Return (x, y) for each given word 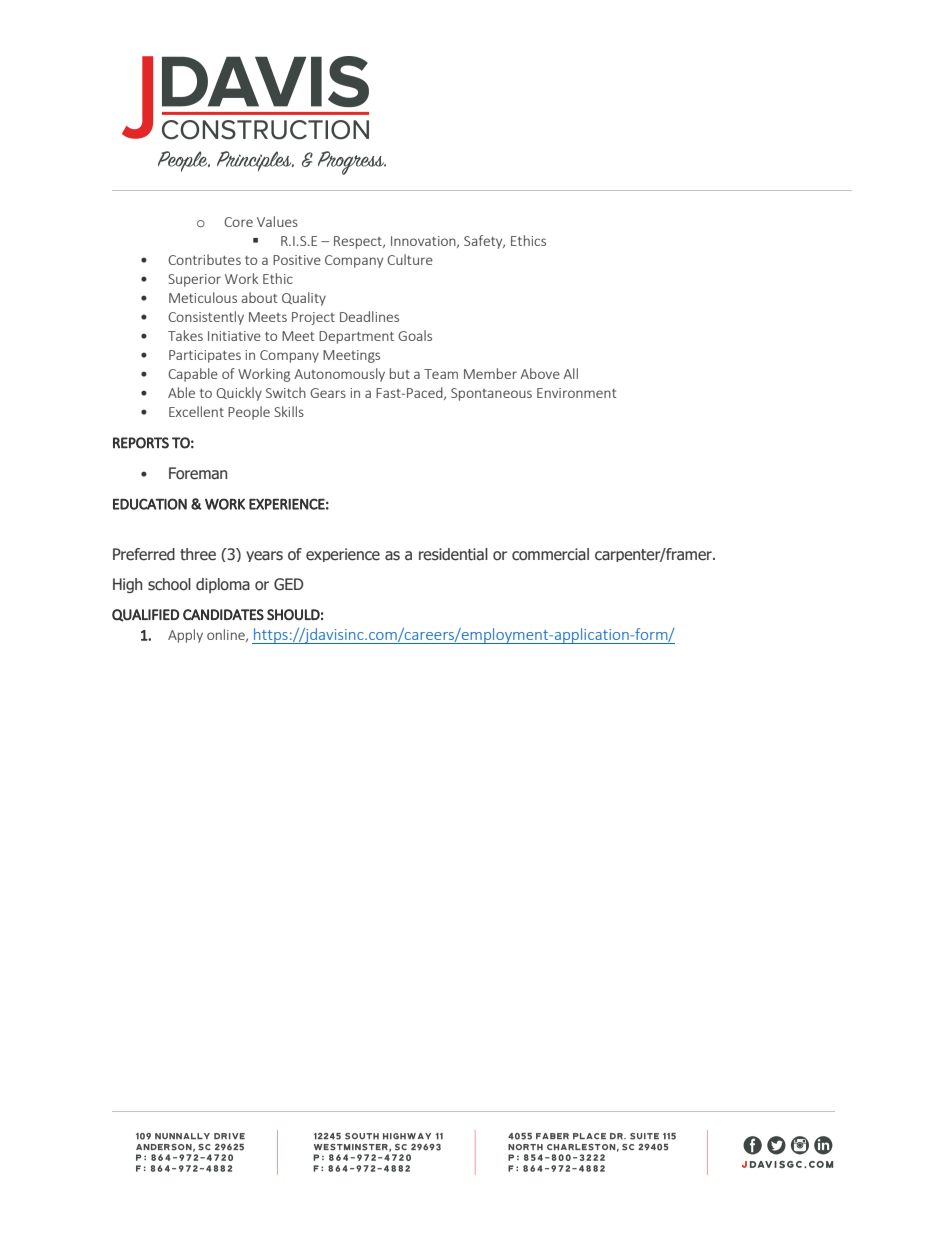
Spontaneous (491, 394)
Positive (297, 260)
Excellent (196, 411)
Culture (410, 259)
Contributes (204, 259)
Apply (185, 636)
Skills (289, 411)
